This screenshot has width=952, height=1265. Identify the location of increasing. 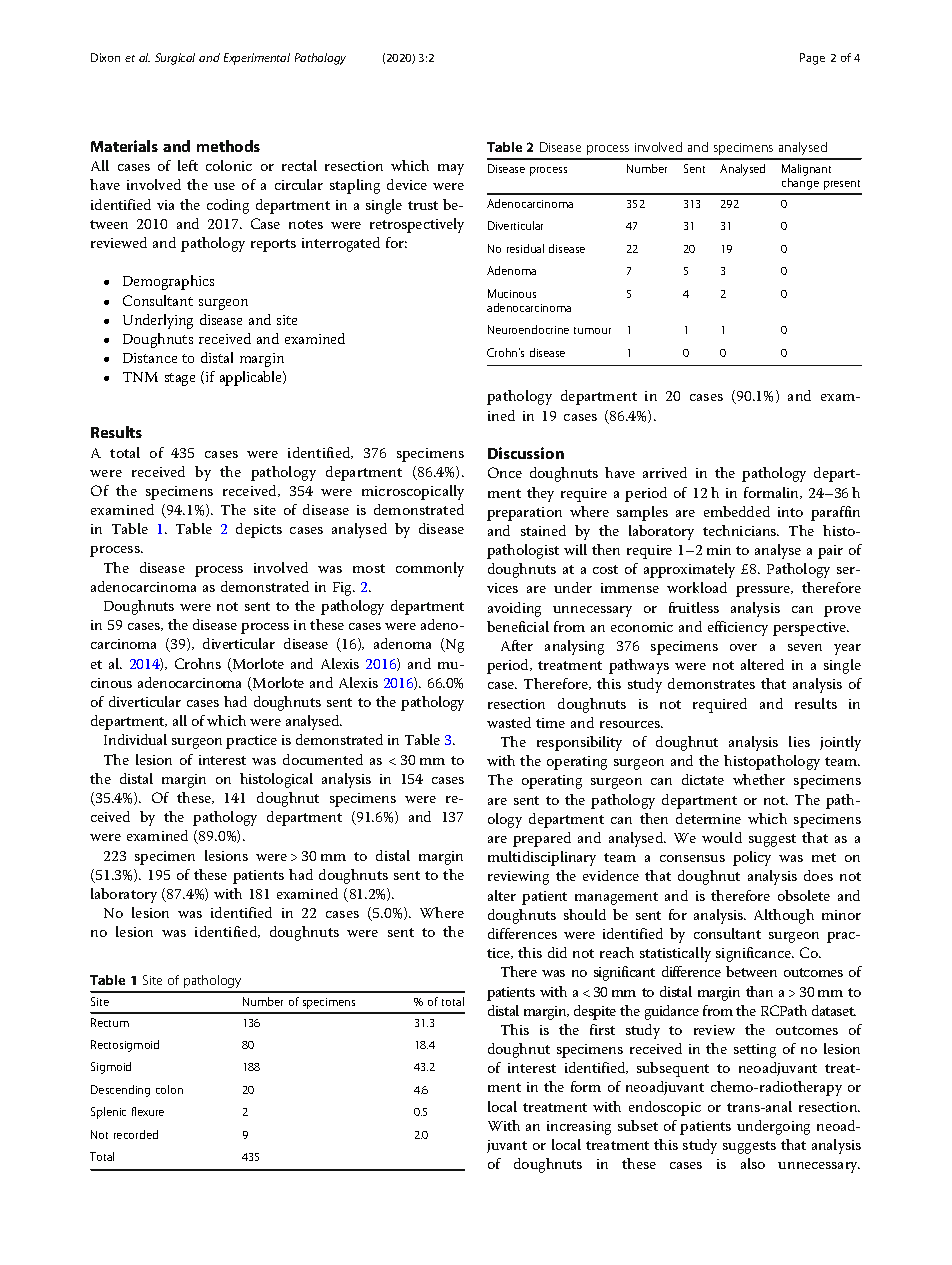
(579, 1128).
